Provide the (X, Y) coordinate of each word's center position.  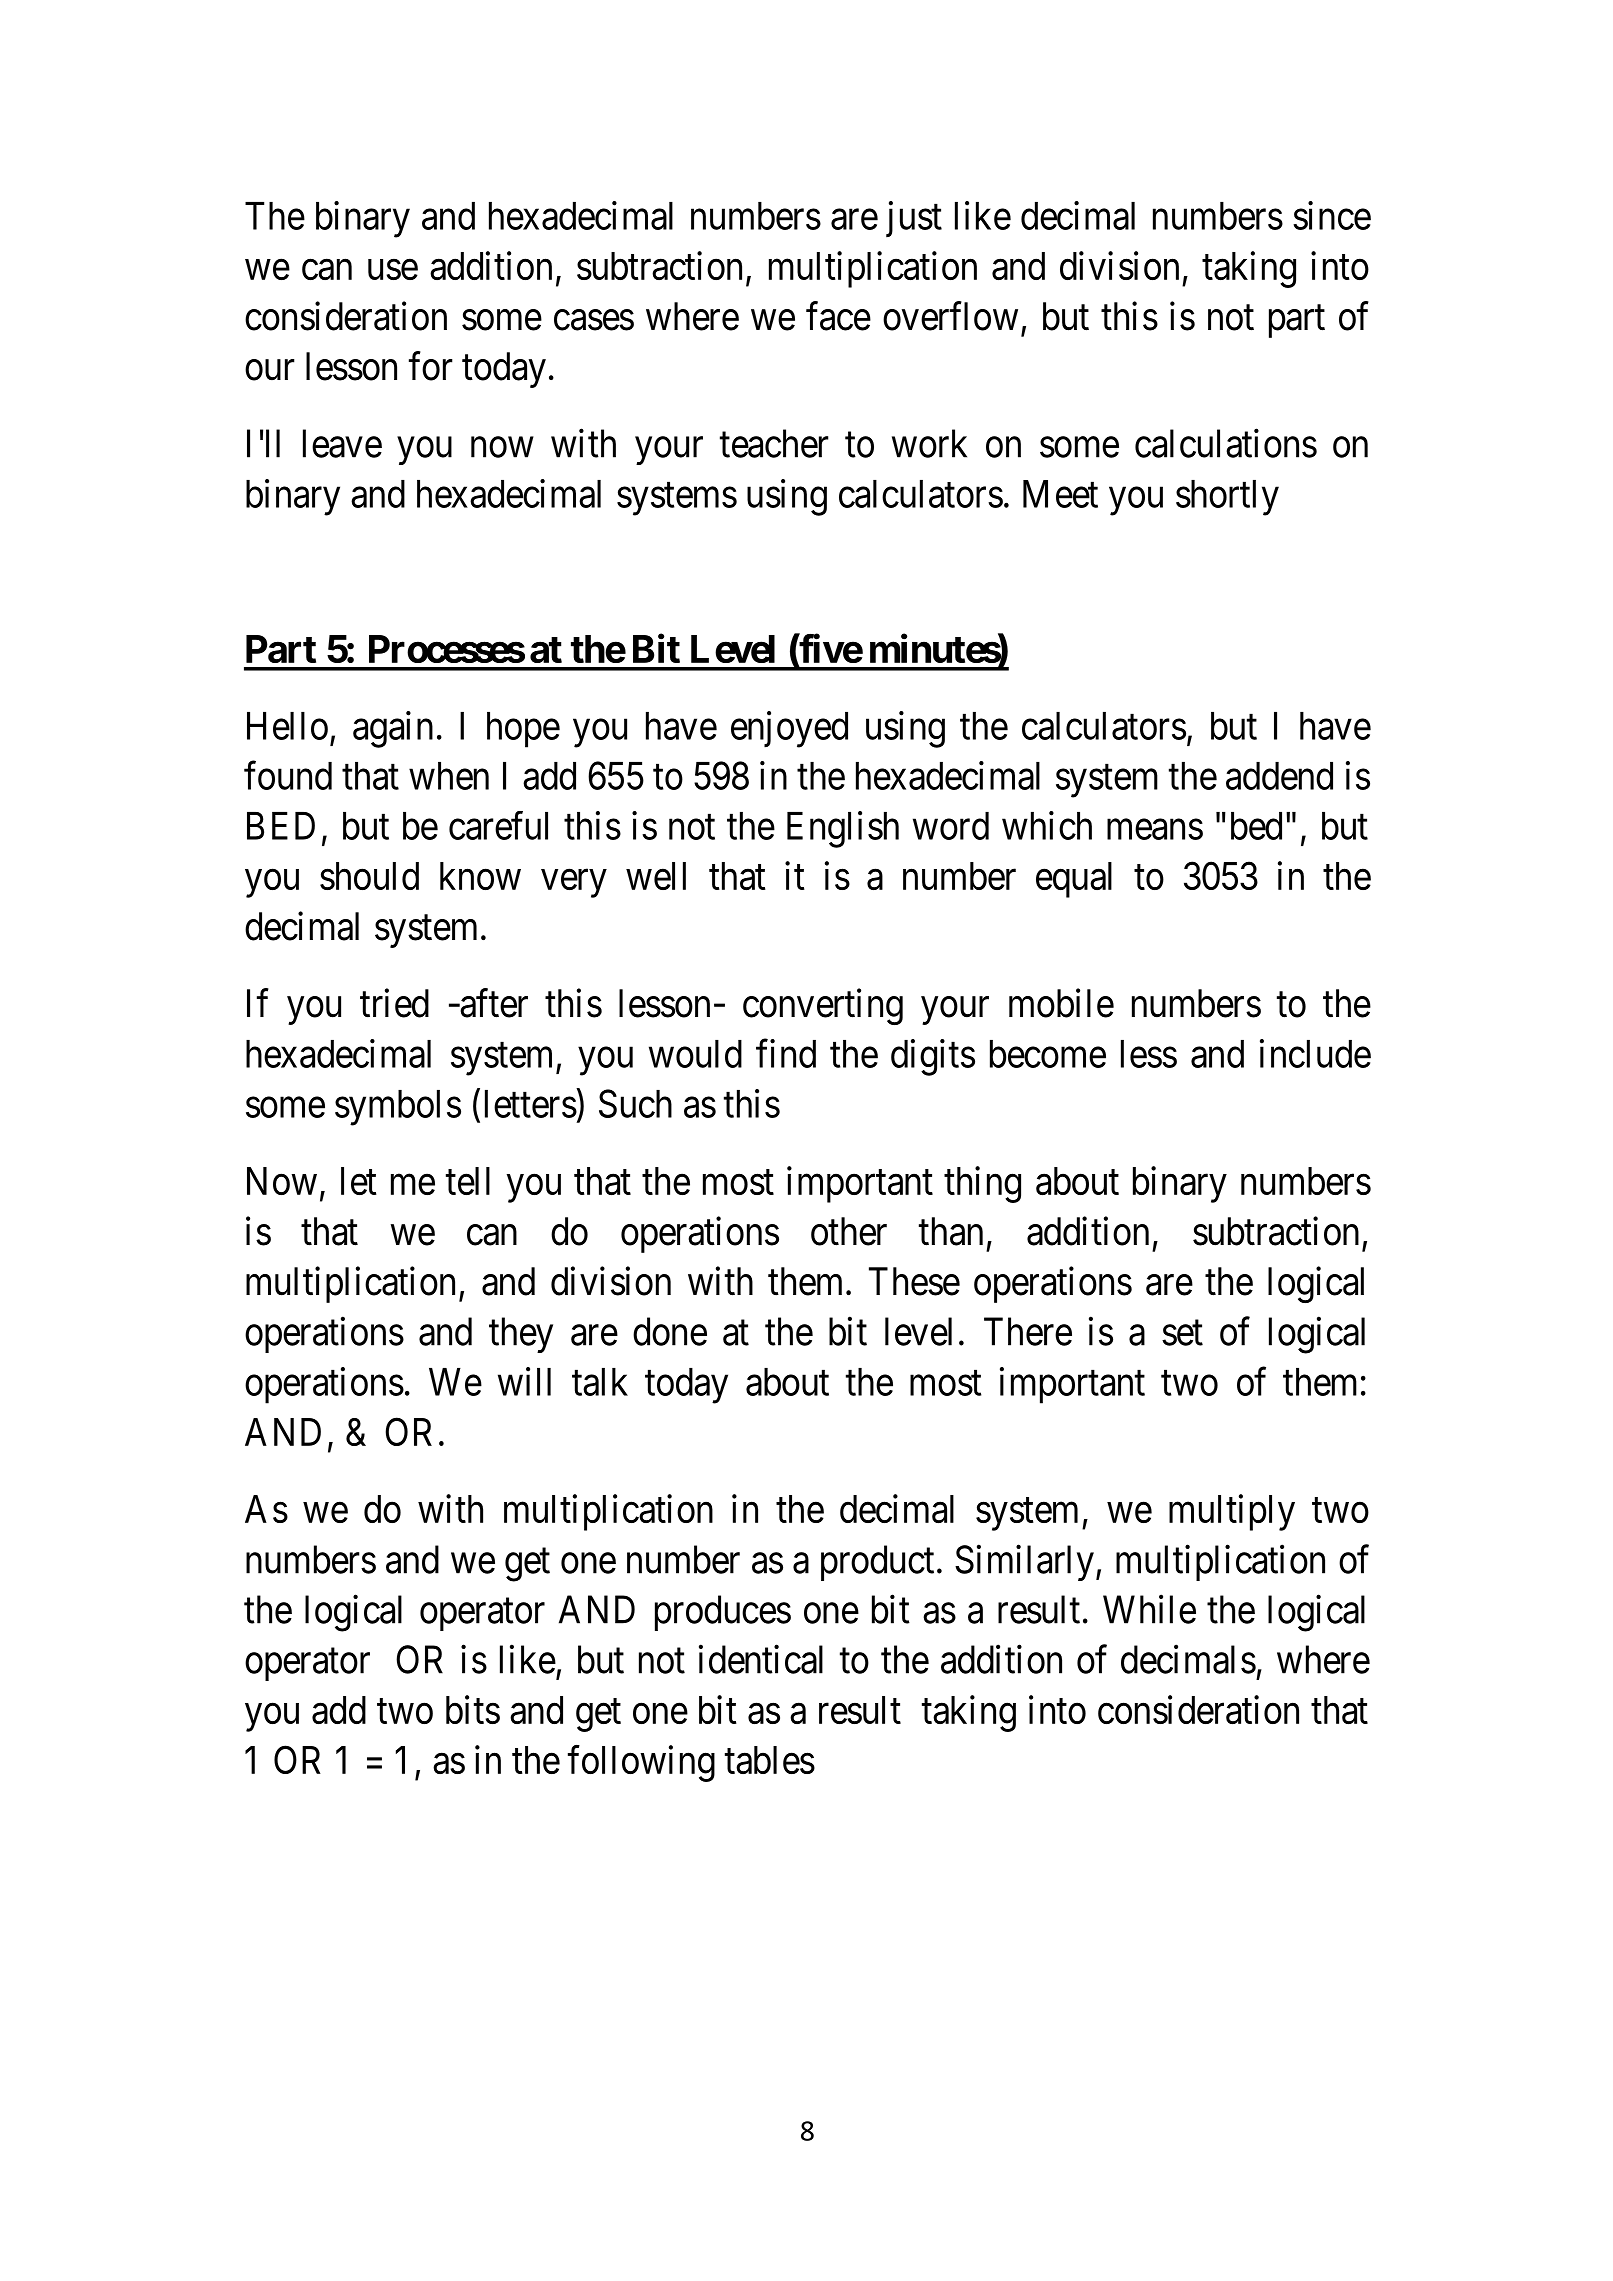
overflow (950, 316)
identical (761, 1659)
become (1048, 1054)
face (838, 316)
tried (394, 1003)
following (641, 1763)
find (786, 1053)
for (431, 366)
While (1149, 1609)
